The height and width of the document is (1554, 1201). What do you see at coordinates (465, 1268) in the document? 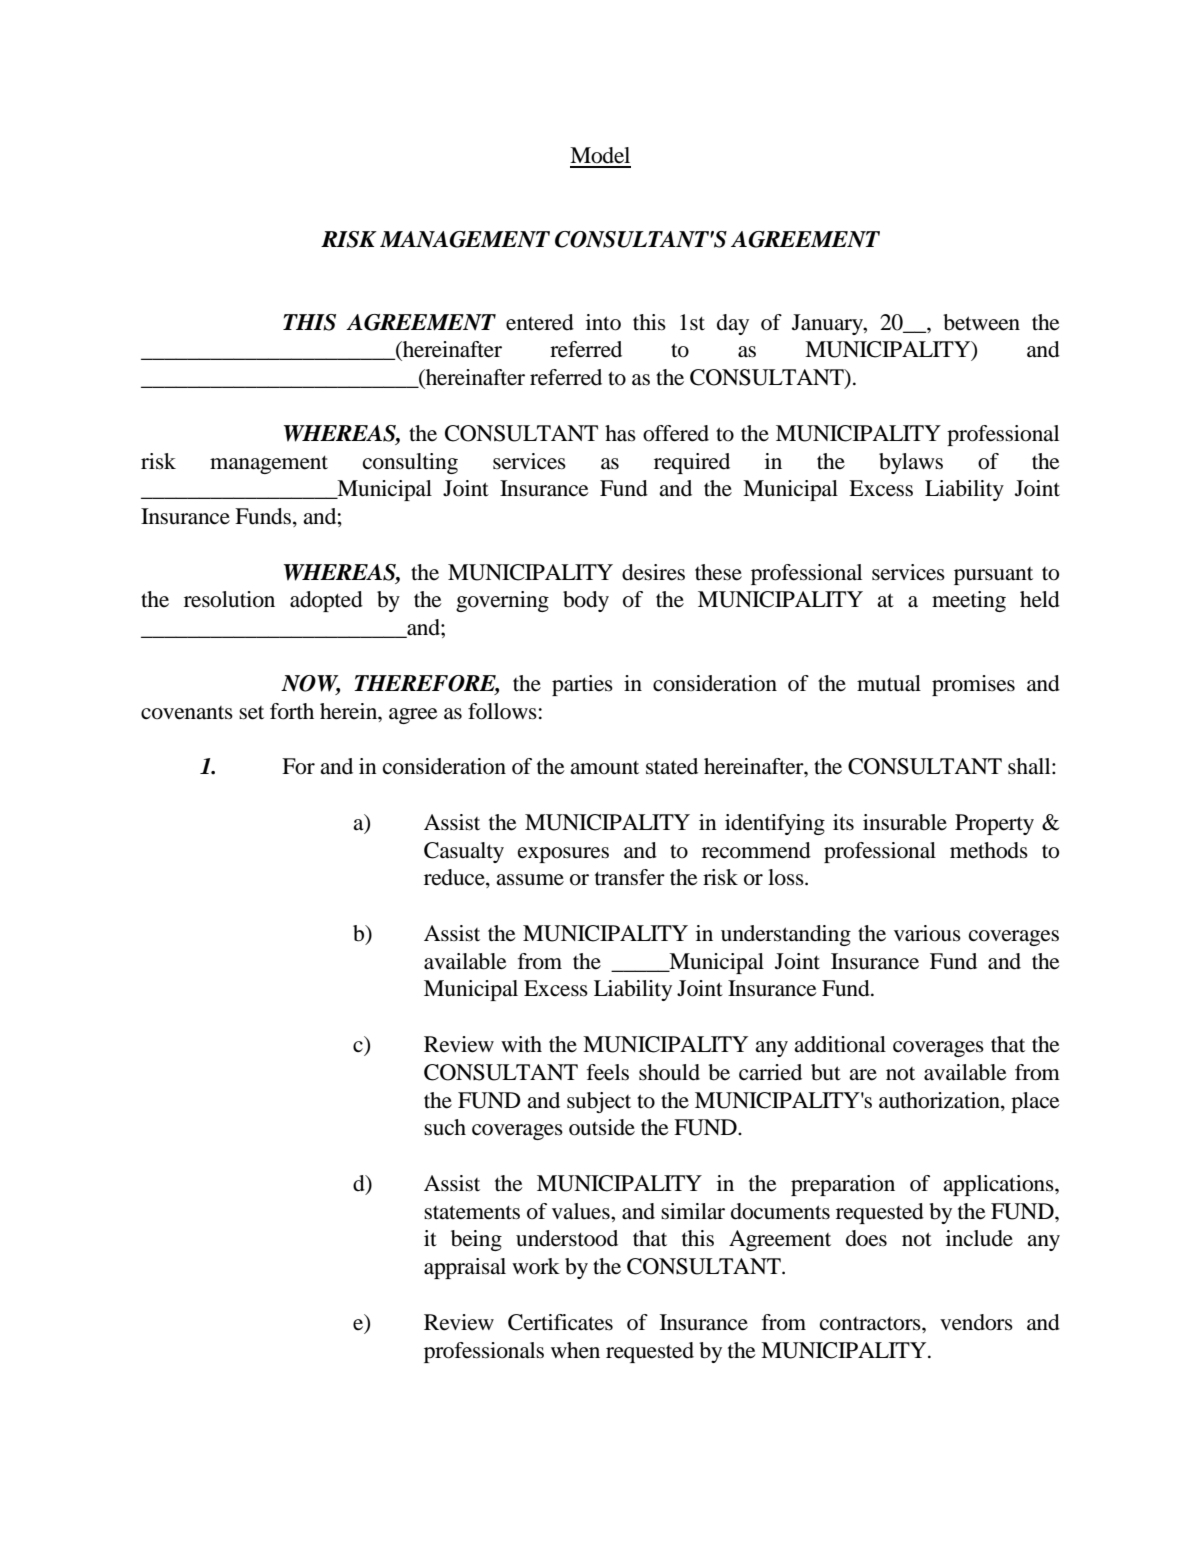
I see `appraisal` at bounding box center [465, 1268].
